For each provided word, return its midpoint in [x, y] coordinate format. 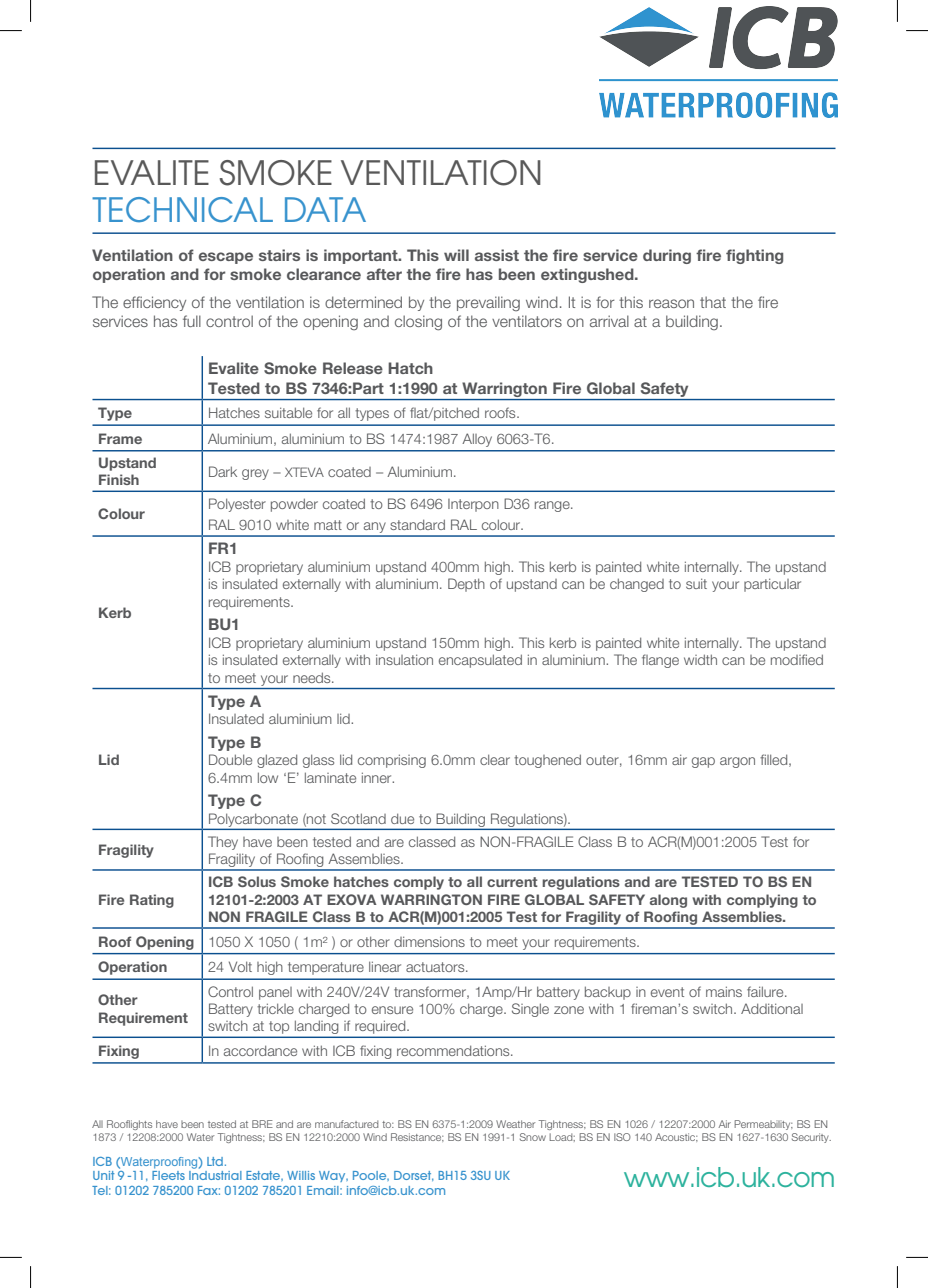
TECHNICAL [182, 210]
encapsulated [480, 661]
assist [497, 255]
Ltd [215, 1161]
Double [230, 759]
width [700, 659]
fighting [754, 256]
